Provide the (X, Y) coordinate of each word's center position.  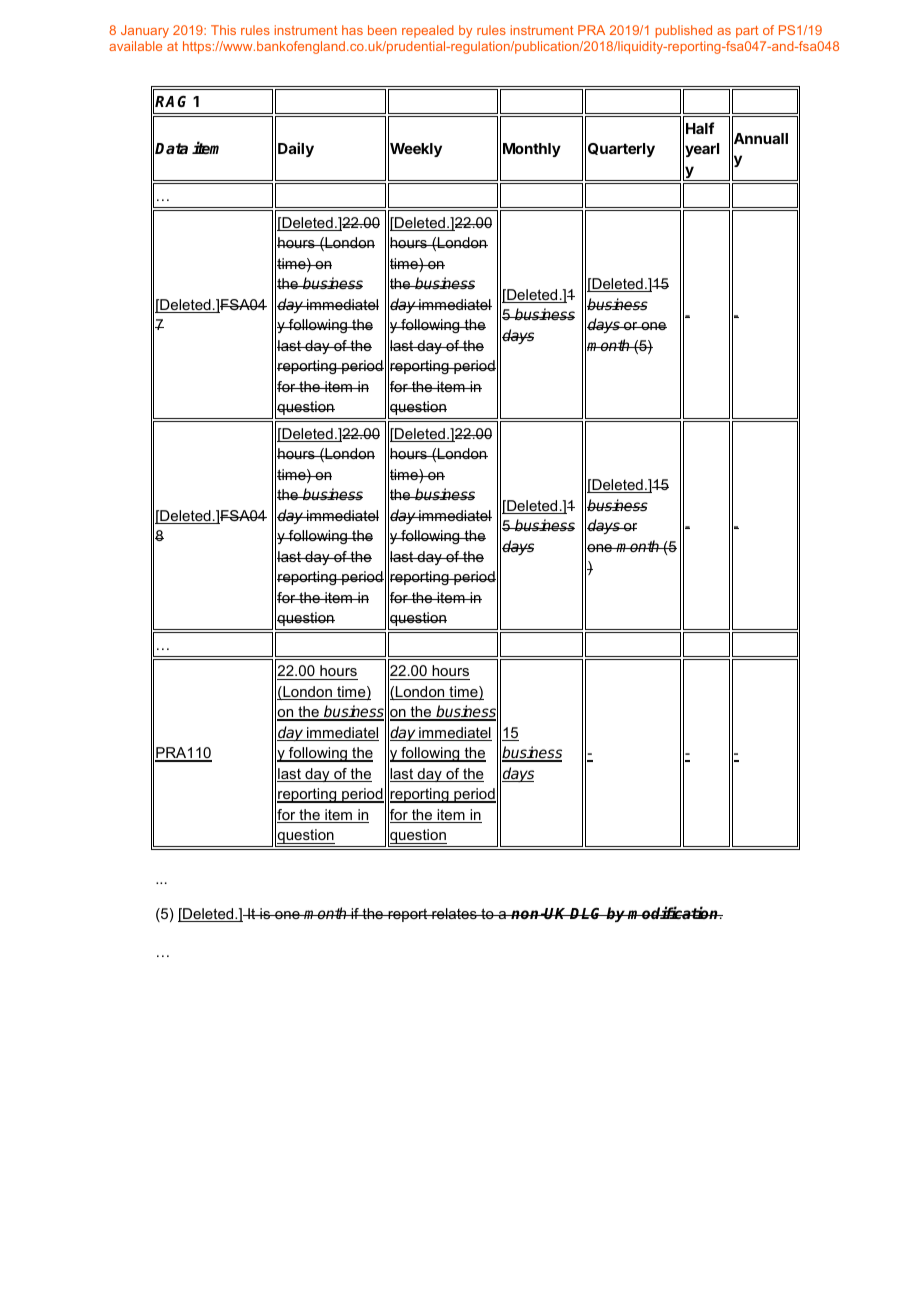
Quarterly (621, 150)
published (683, 31)
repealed (428, 31)
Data (171, 148)
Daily (296, 149)
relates (454, 913)
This (223, 30)
